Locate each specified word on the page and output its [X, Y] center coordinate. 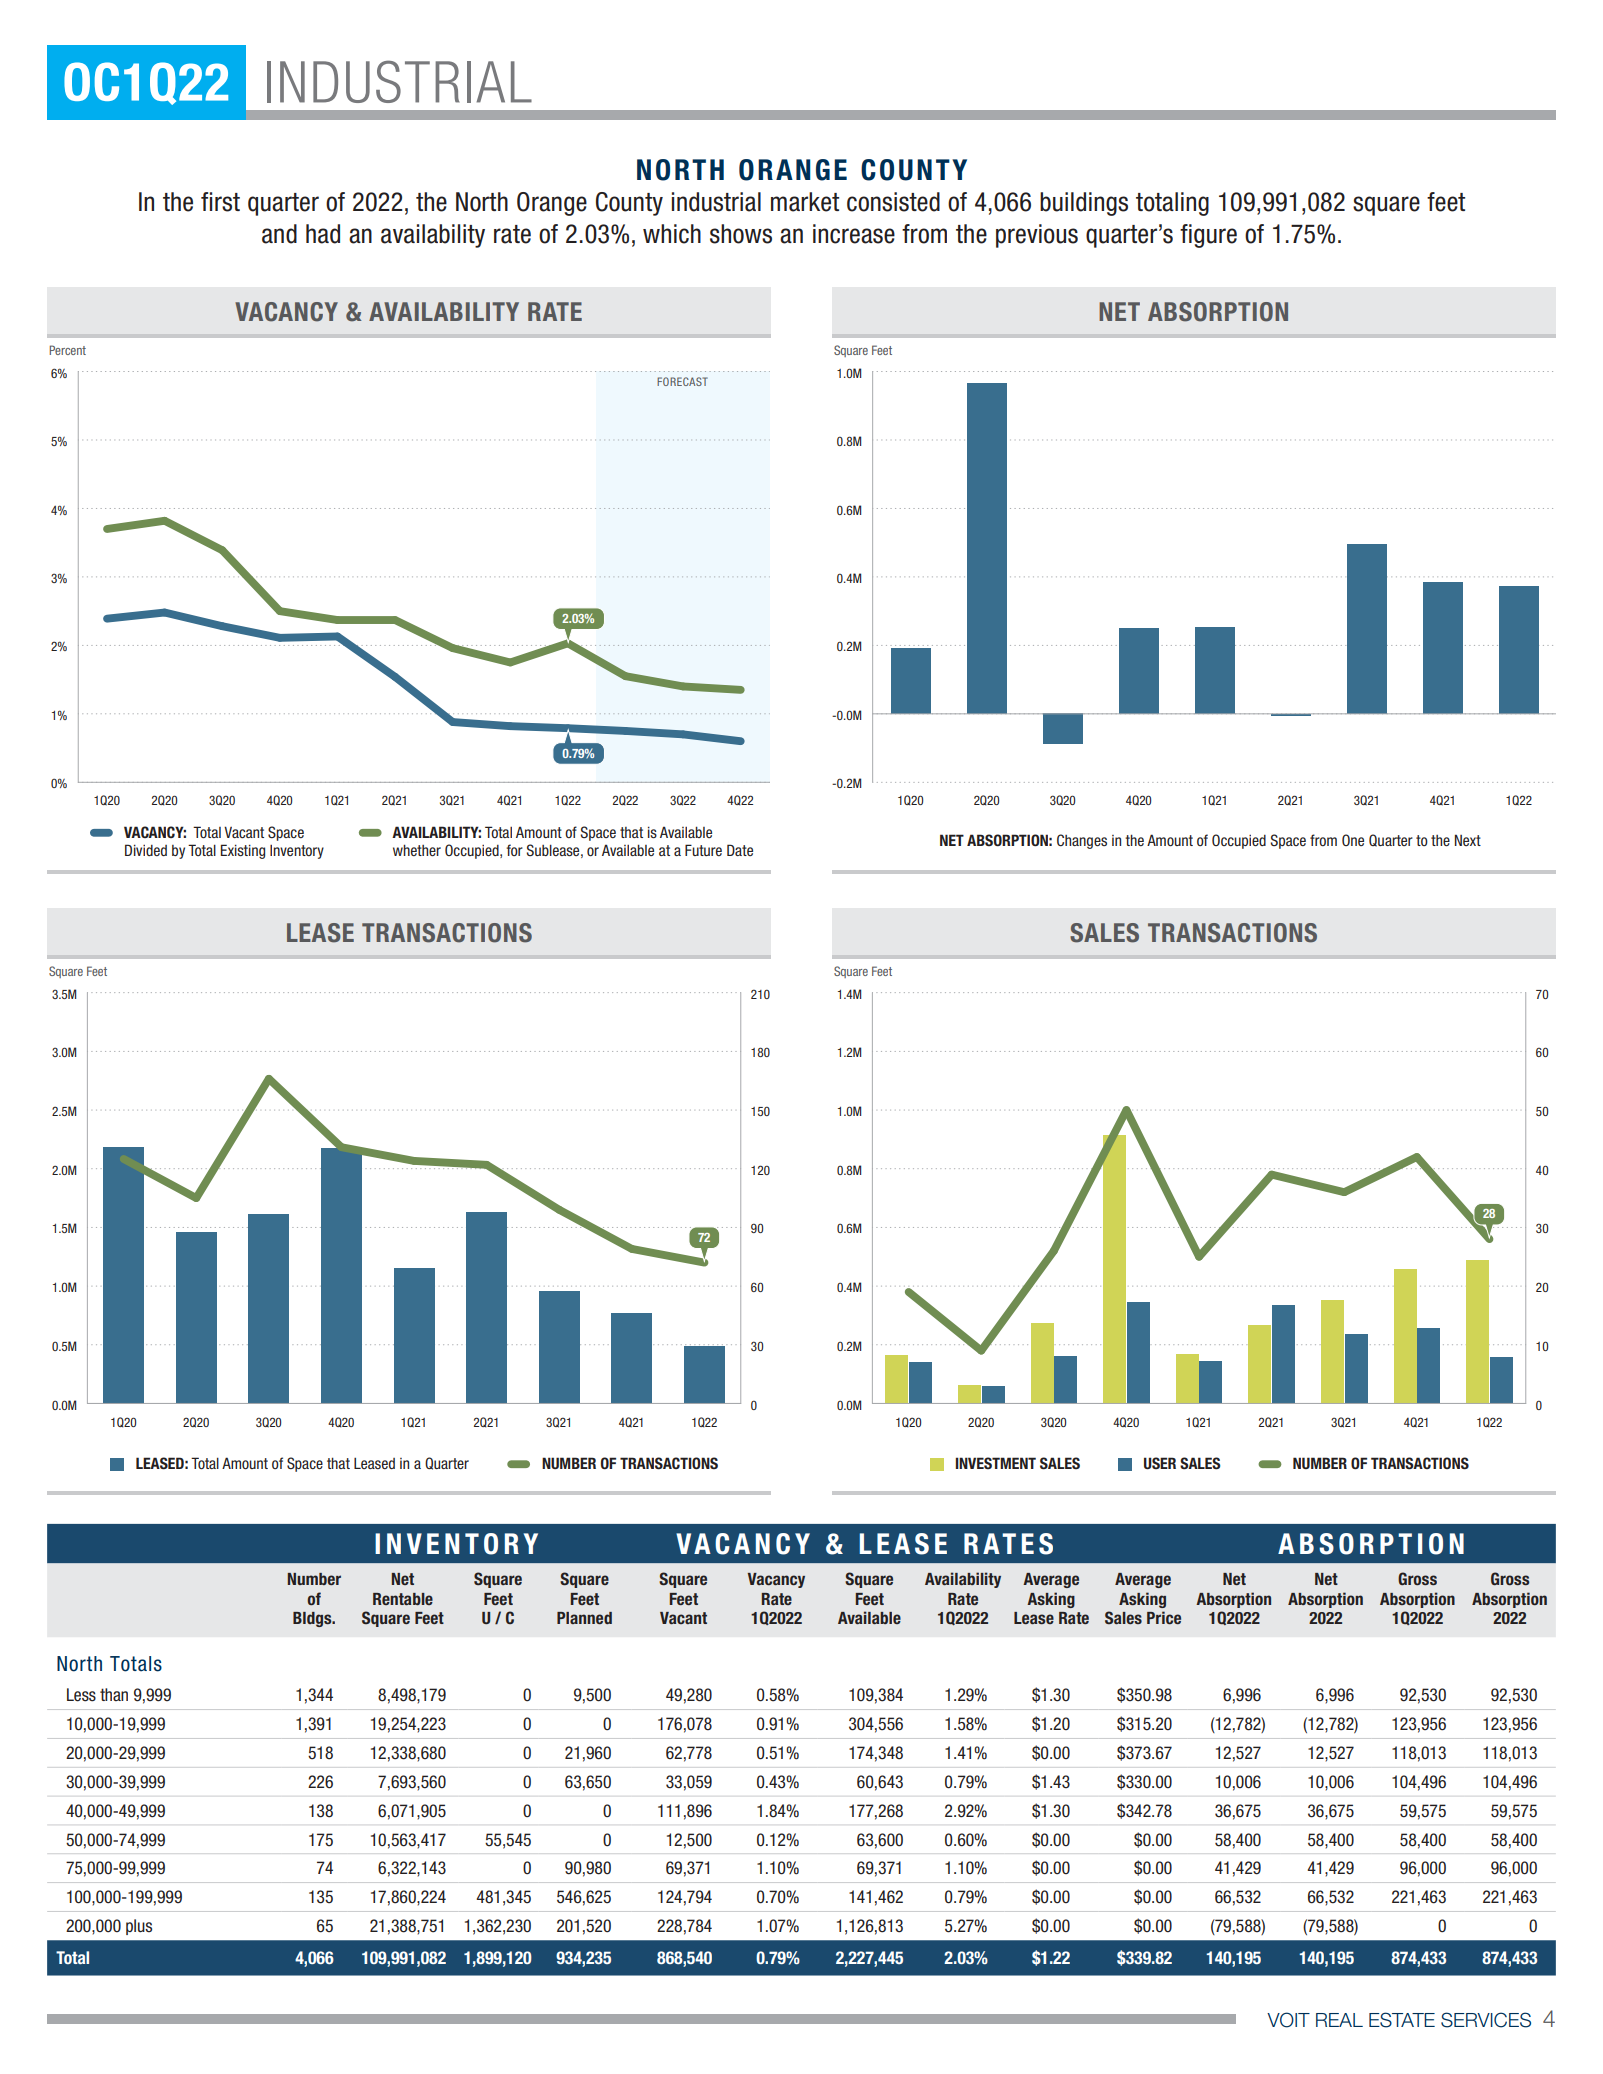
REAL [1339, 2020]
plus [139, 1927]
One [1353, 840]
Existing [243, 851]
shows [741, 234]
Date [740, 850]
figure [1208, 236]
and [279, 234]
